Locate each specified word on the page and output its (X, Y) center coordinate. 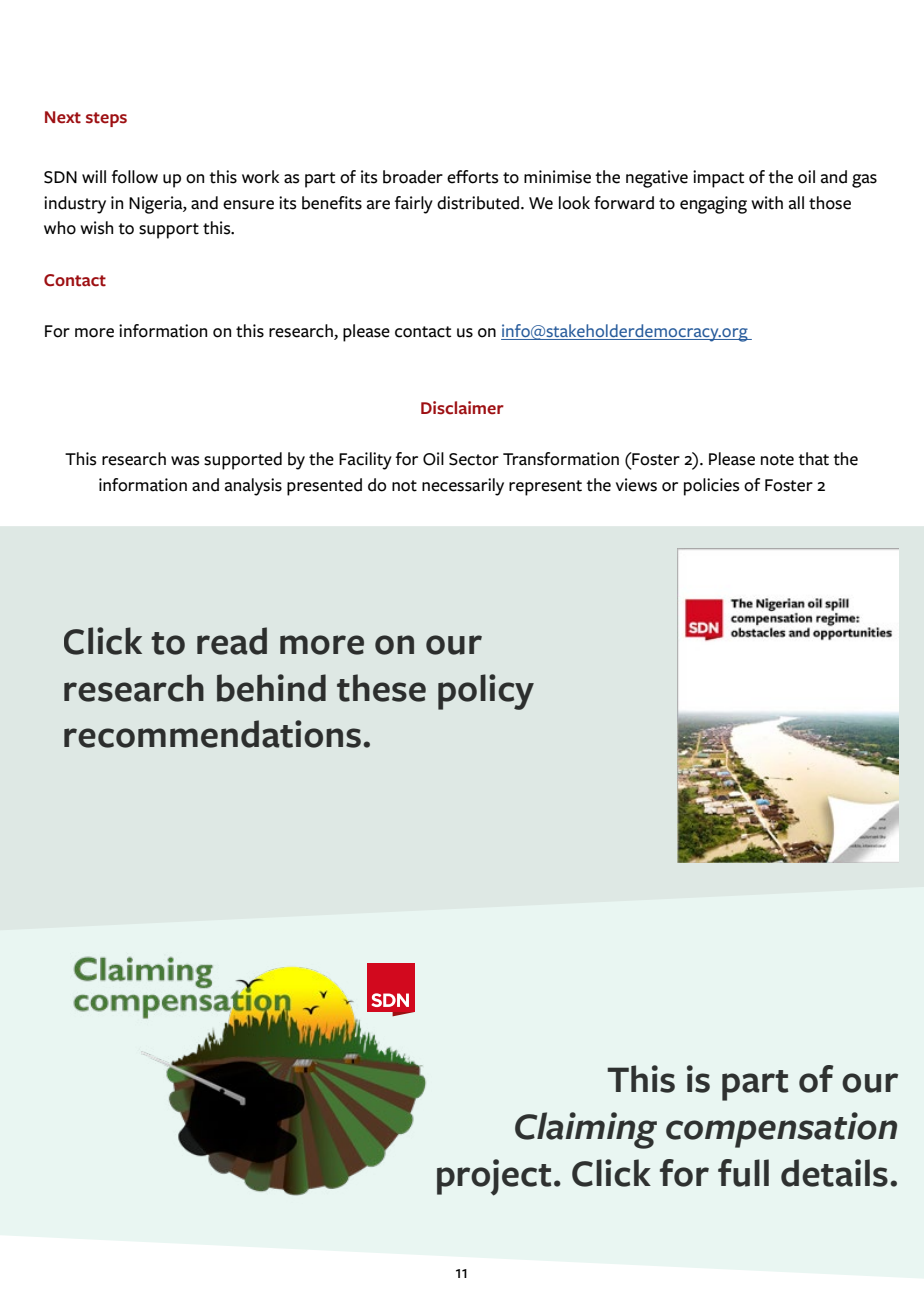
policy (486, 692)
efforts (473, 177)
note (777, 460)
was (185, 461)
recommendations (212, 734)
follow (134, 177)
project (494, 1177)
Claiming (586, 1130)
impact (718, 179)
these (381, 688)
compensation (781, 1130)
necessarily (463, 487)
